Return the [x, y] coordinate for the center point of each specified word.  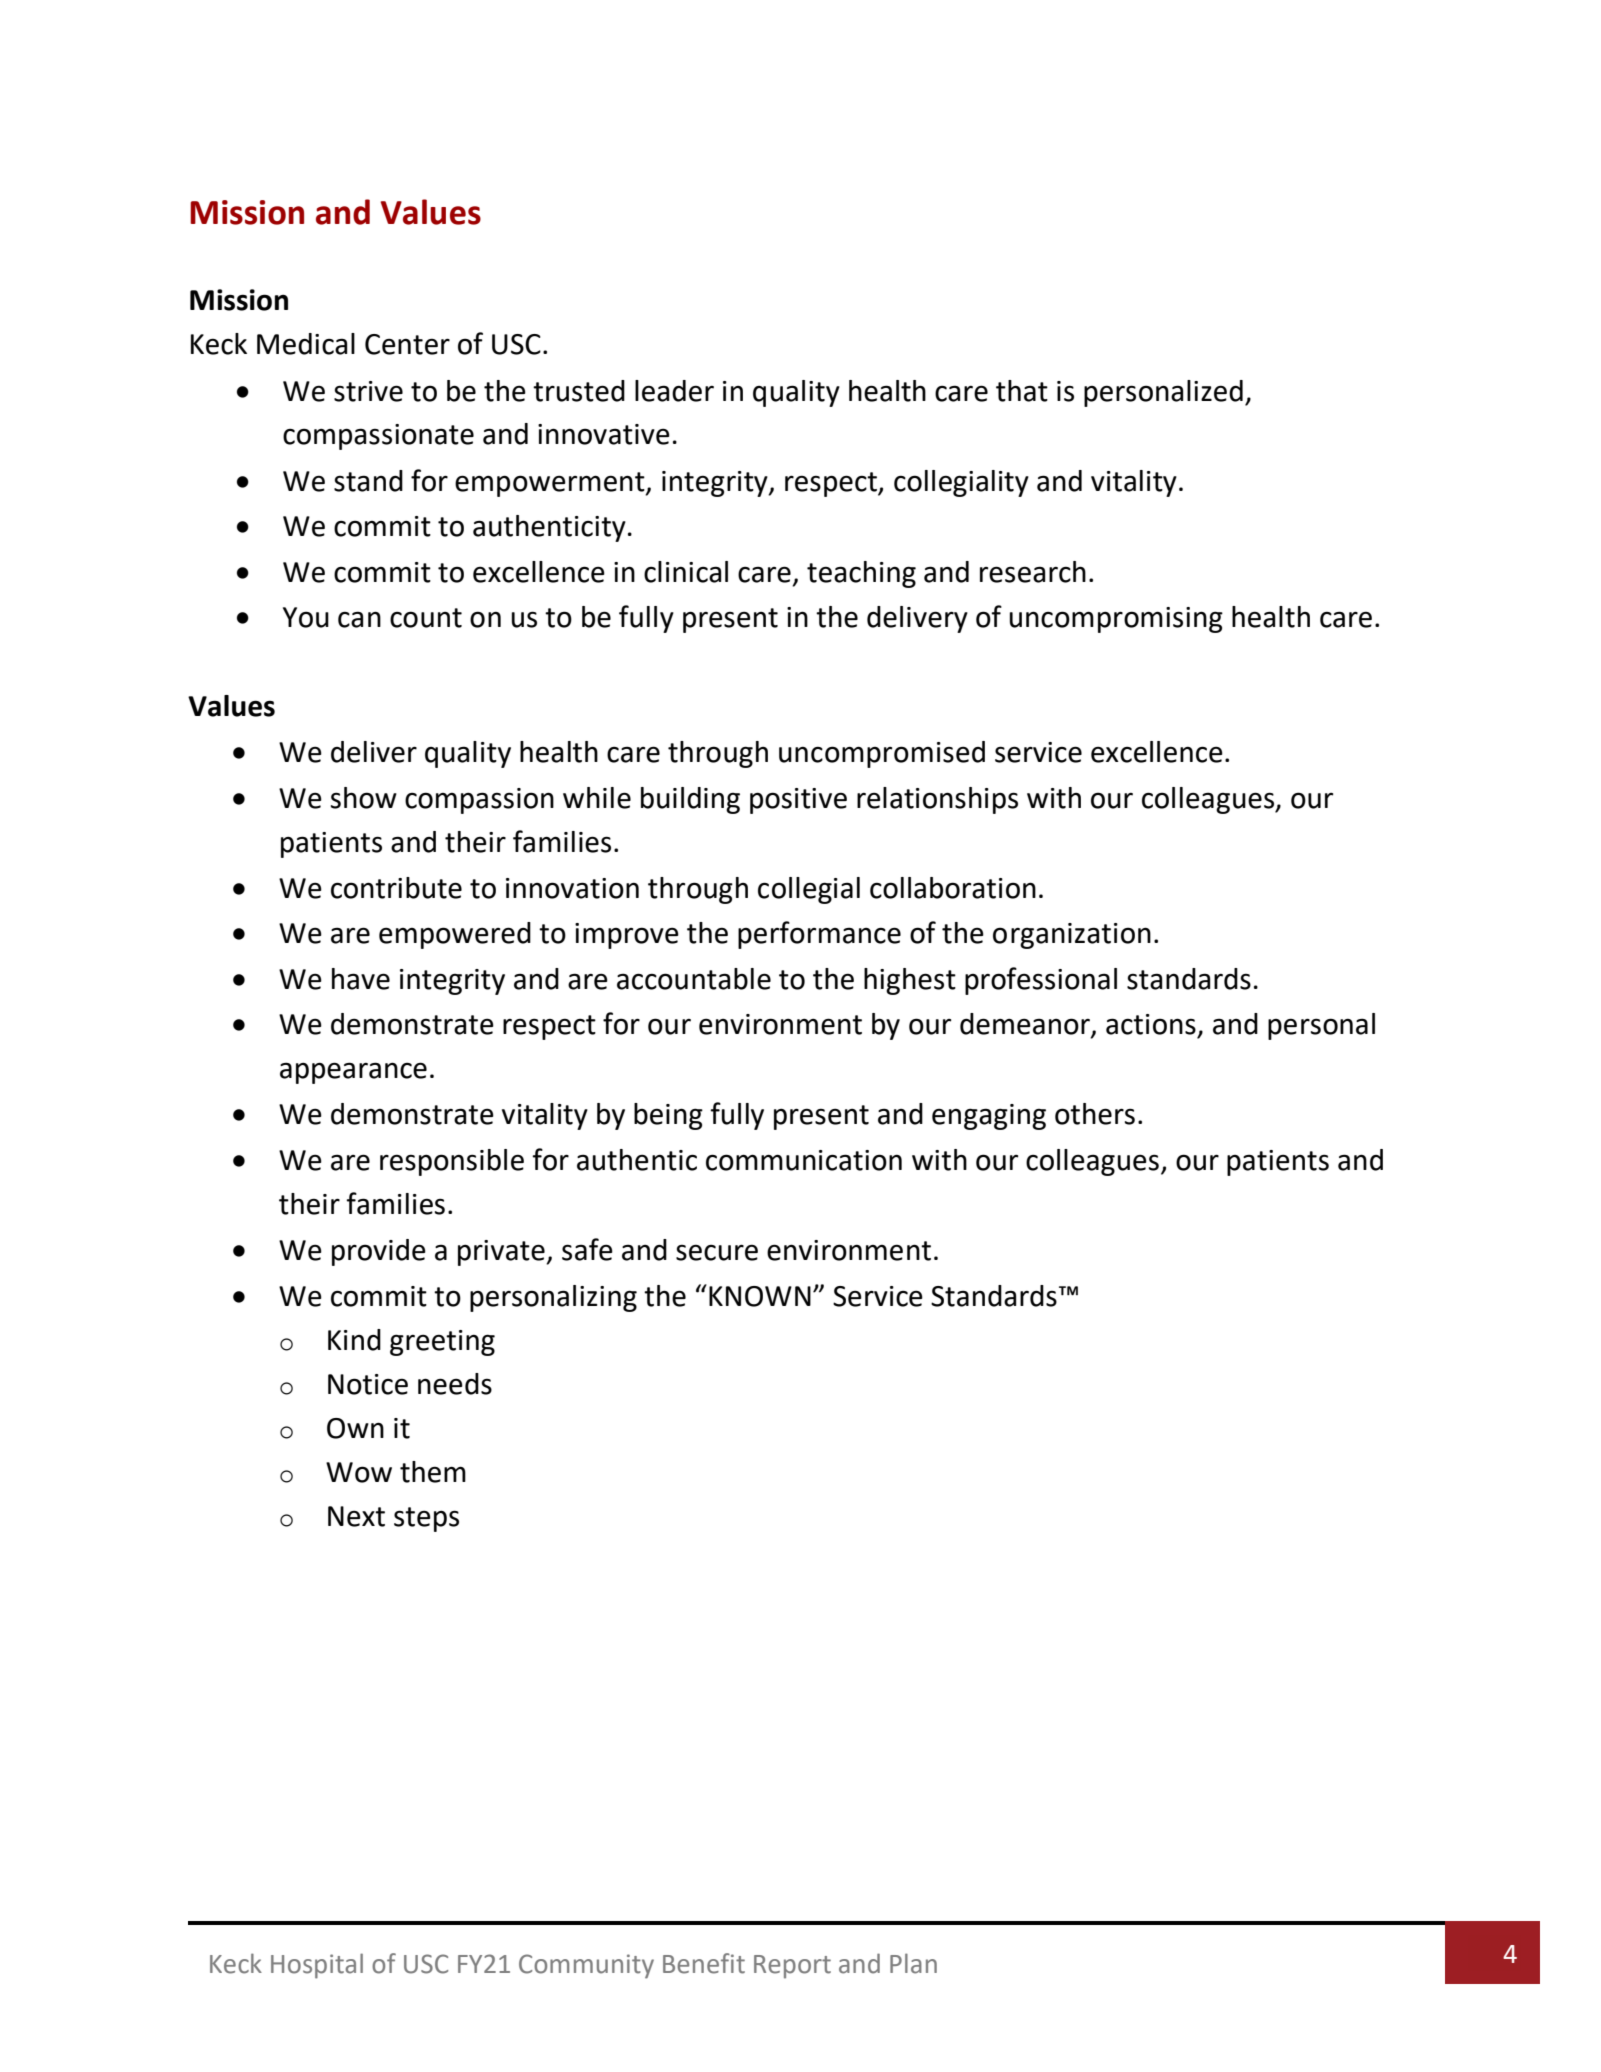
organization [1072, 936]
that [1022, 391]
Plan [913, 1963]
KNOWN [760, 1296]
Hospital [317, 1966]
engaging [989, 1117]
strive [368, 391]
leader [674, 391]
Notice [368, 1384]
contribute [396, 888]
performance [819, 935]
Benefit [704, 1963]
